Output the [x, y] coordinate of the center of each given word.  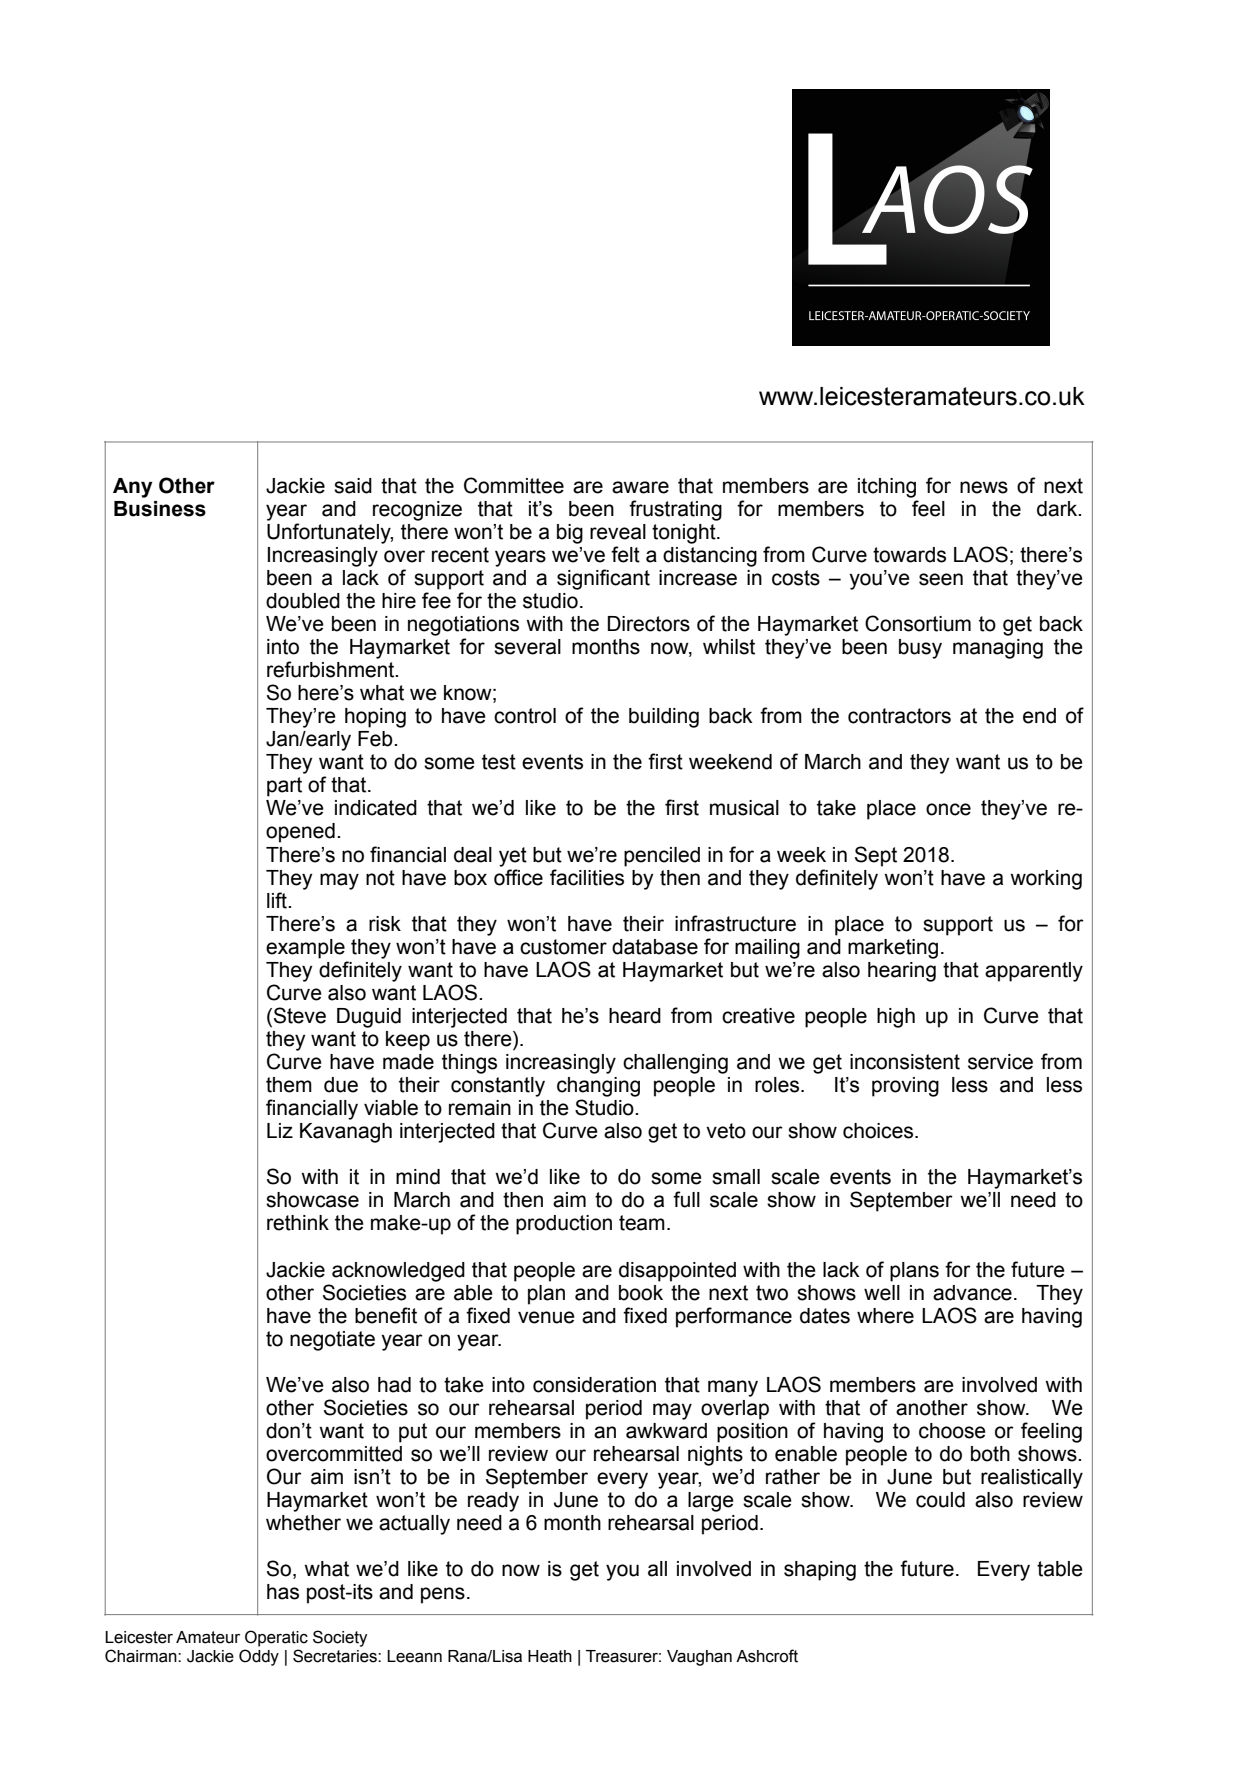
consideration [594, 1385]
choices [879, 1131]
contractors [899, 716]
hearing [902, 972]
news [984, 487]
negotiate [332, 1341]
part [284, 787]
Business [160, 509]
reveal [618, 532]
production [564, 1225]
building [664, 718]
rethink [298, 1223]
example [305, 949]
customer [563, 947]
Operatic [276, 1638]
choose [952, 1431]
